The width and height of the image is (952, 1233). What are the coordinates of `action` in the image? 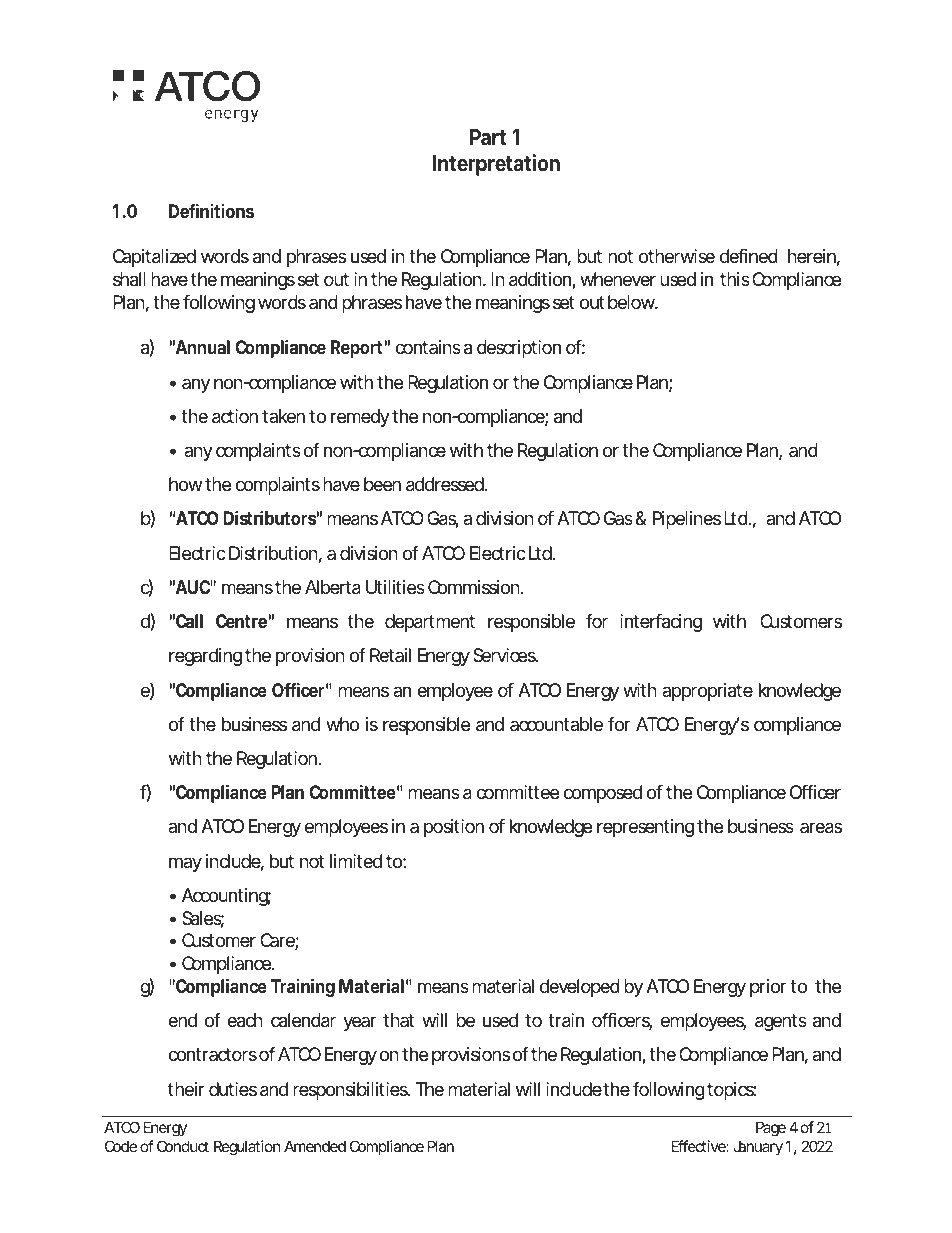 It's located at (235, 416).
